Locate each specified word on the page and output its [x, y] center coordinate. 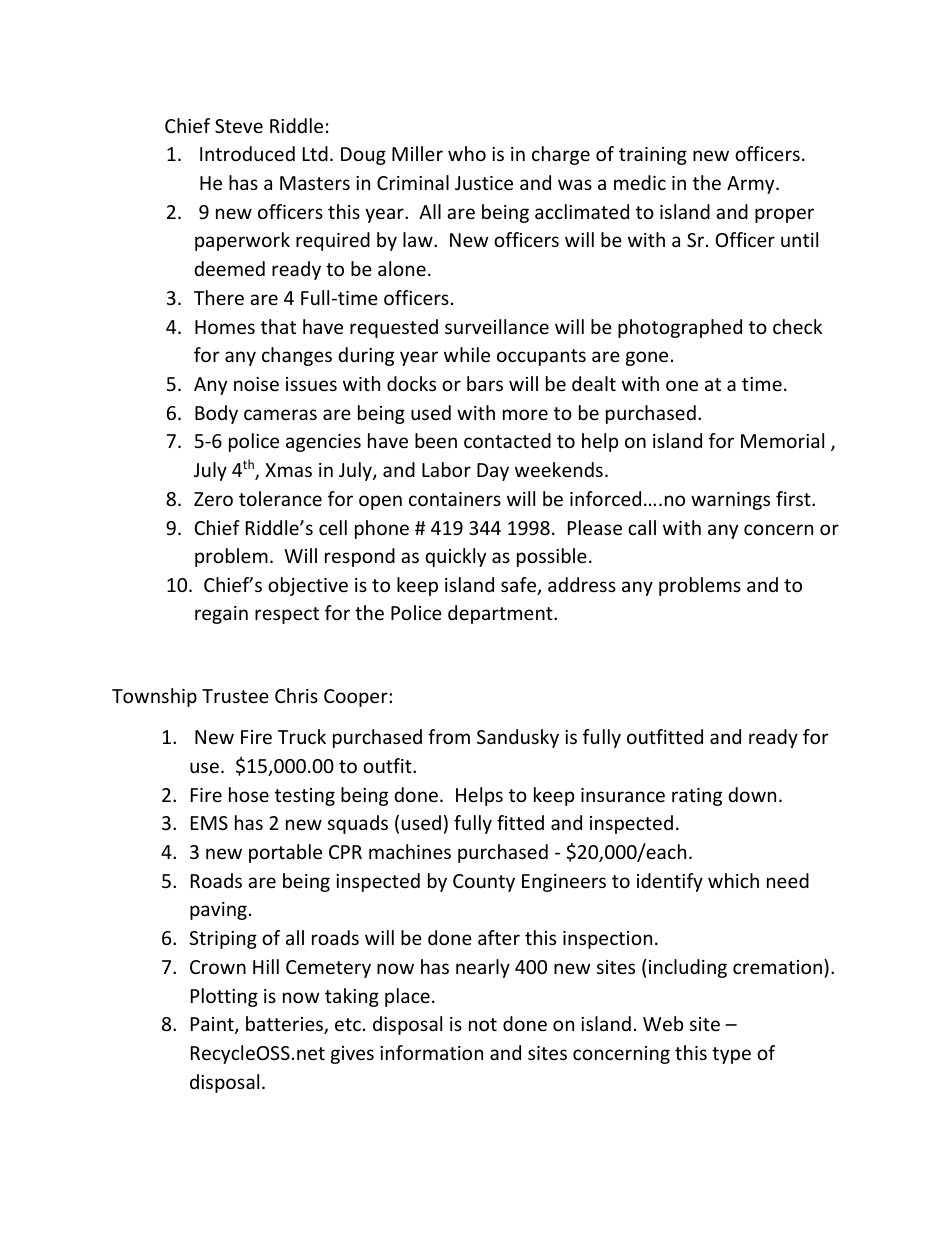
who [467, 153]
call [642, 527]
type [731, 1055]
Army [752, 185]
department [501, 614]
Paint [213, 1025]
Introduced [247, 153]
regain [221, 615]
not [483, 1024]
